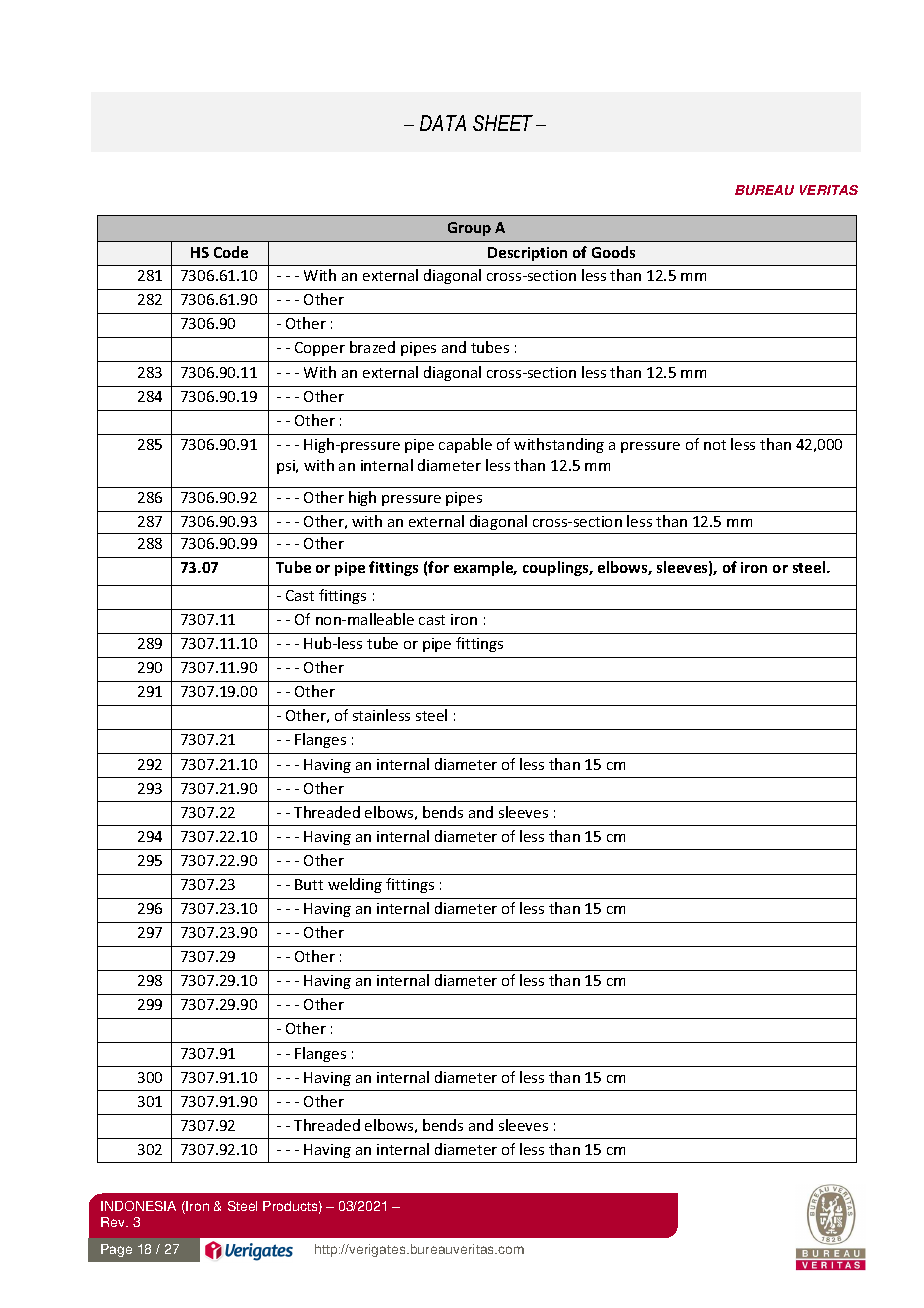 The image size is (924, 1308). I want to click on Goods, so click(613, 252).
